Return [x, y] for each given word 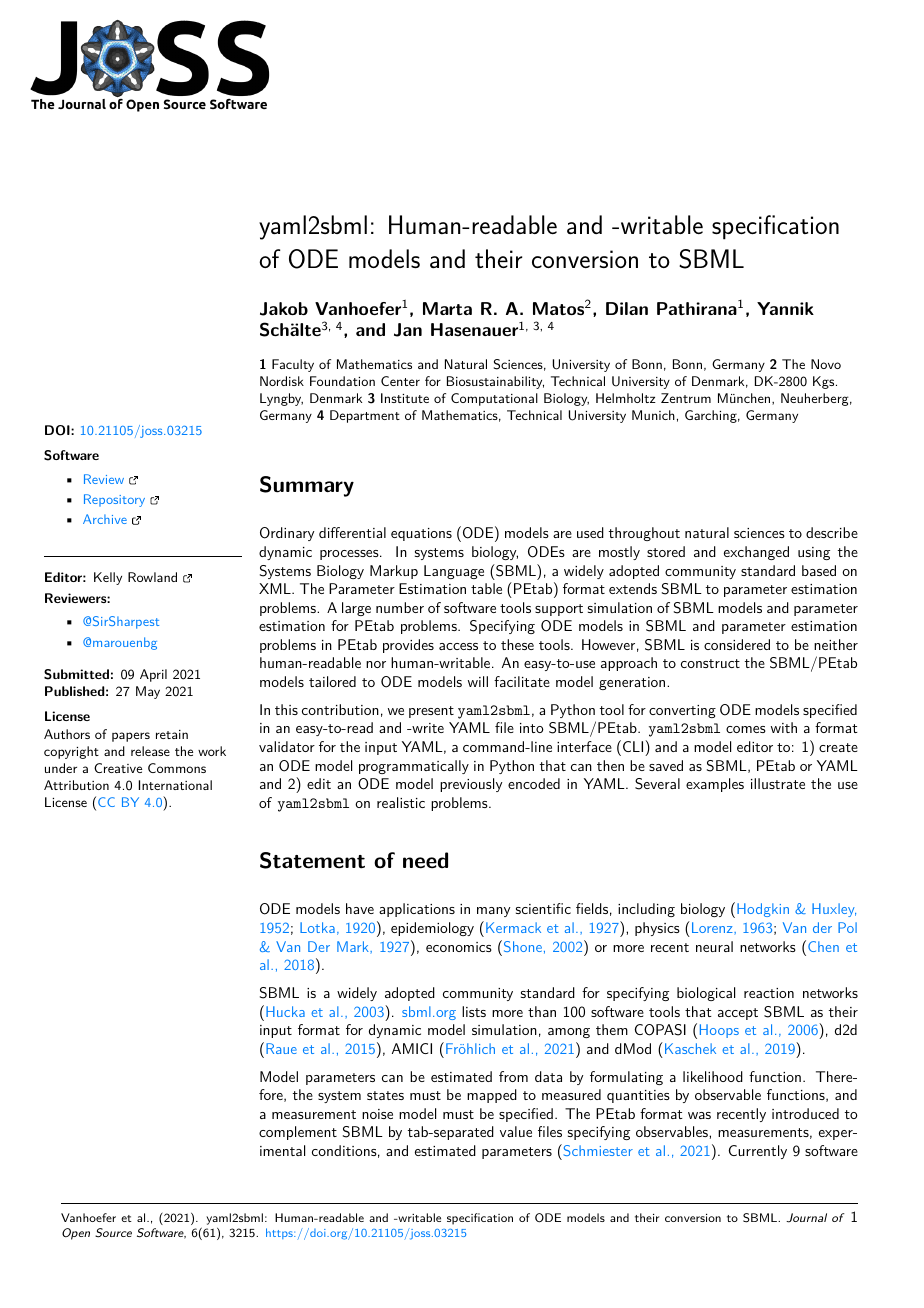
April [153, 675]
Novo [826, 364]
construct [710, 663]
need [425, 860]
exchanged [756, 553]
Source [113, 1233]
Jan [408, 330]
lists [474, 1011]
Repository [114, 500]
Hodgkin [763, 910]
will [478, 681]
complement [298, 1133]
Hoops [719, 1031]
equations [421, 534]
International [175, 785]
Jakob [284, 309]
